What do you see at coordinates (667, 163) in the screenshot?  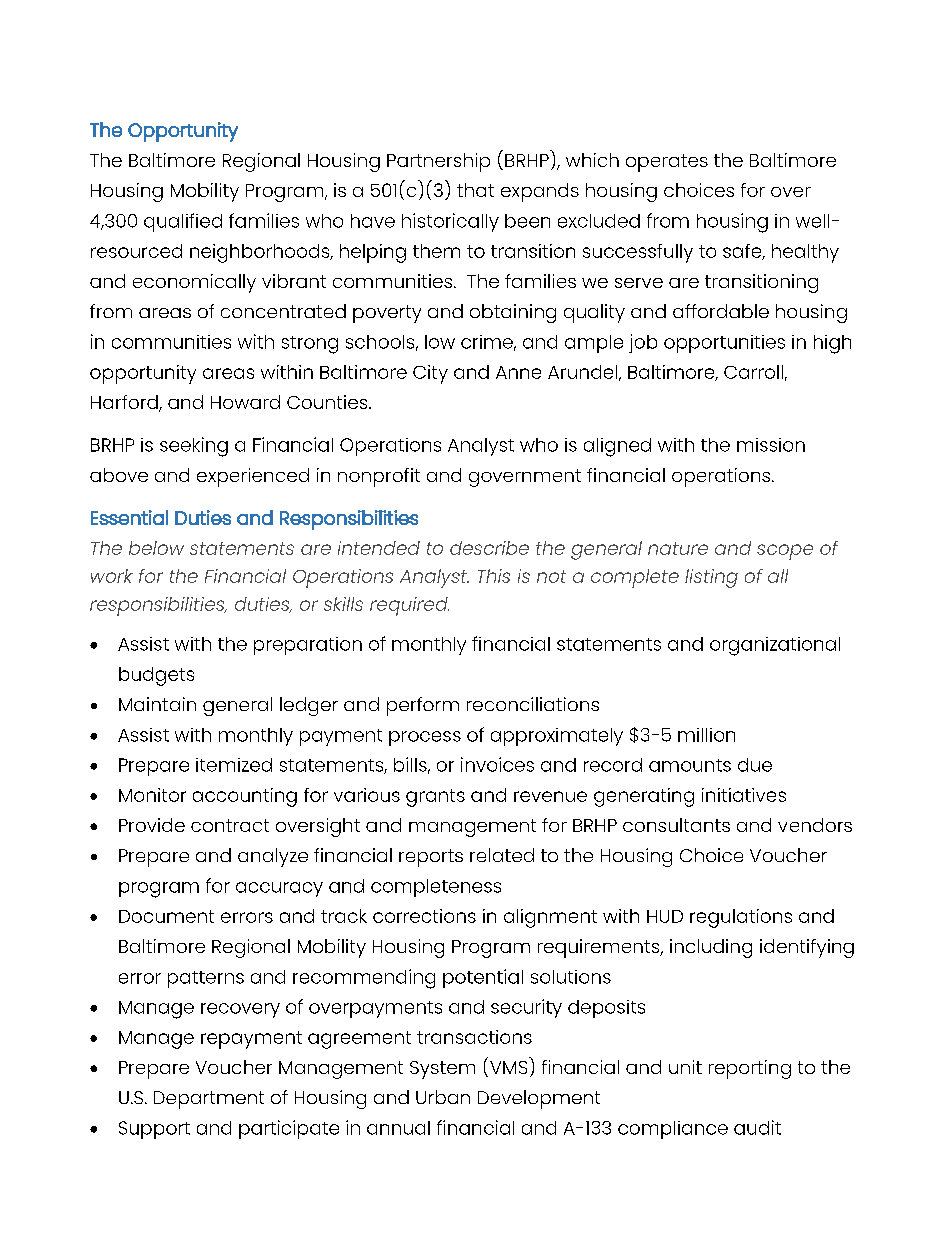 I see `operates` at bounding box center [667, 163].
